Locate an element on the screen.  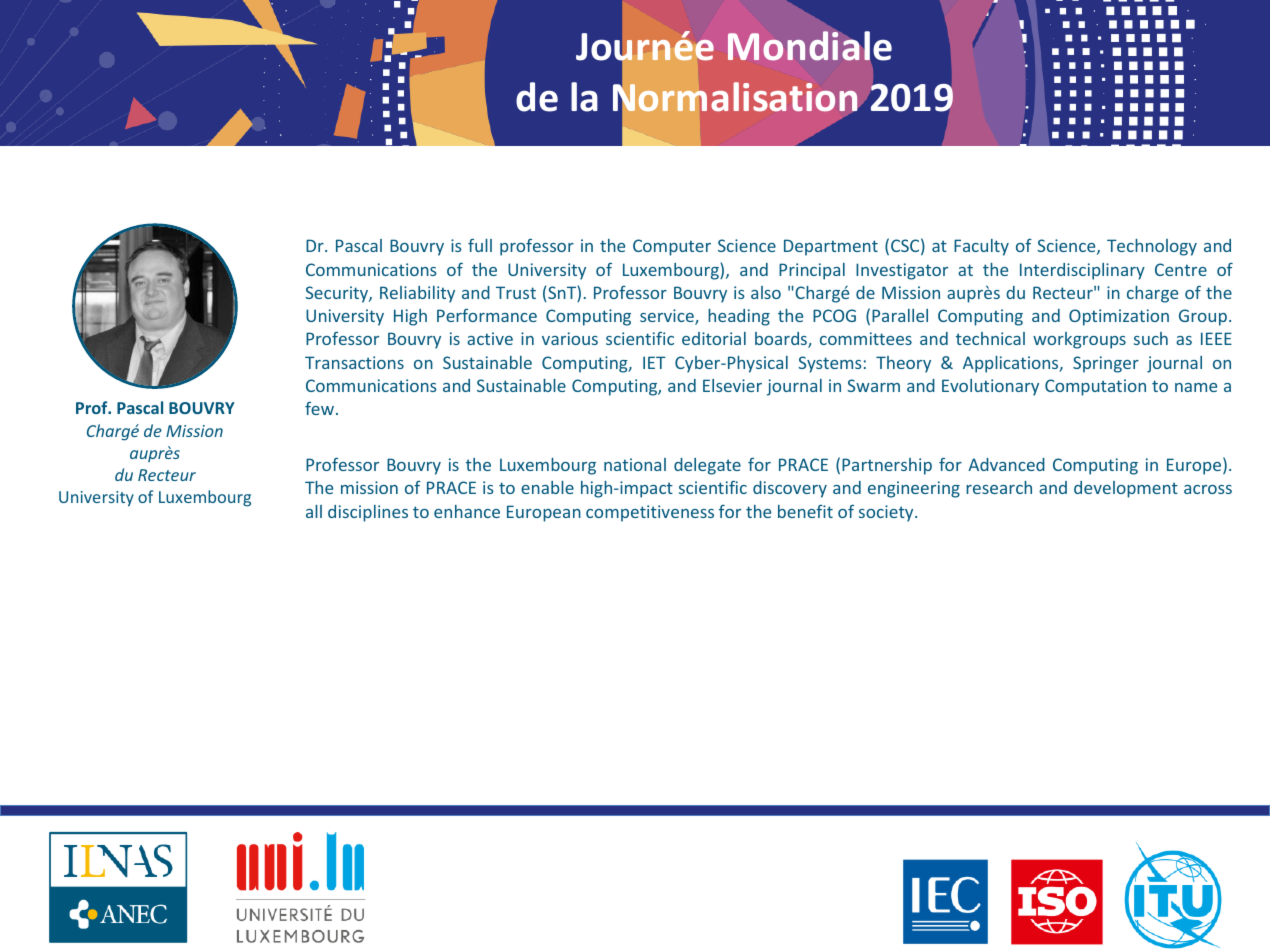
benefit is located at coordinates (805, 511).
